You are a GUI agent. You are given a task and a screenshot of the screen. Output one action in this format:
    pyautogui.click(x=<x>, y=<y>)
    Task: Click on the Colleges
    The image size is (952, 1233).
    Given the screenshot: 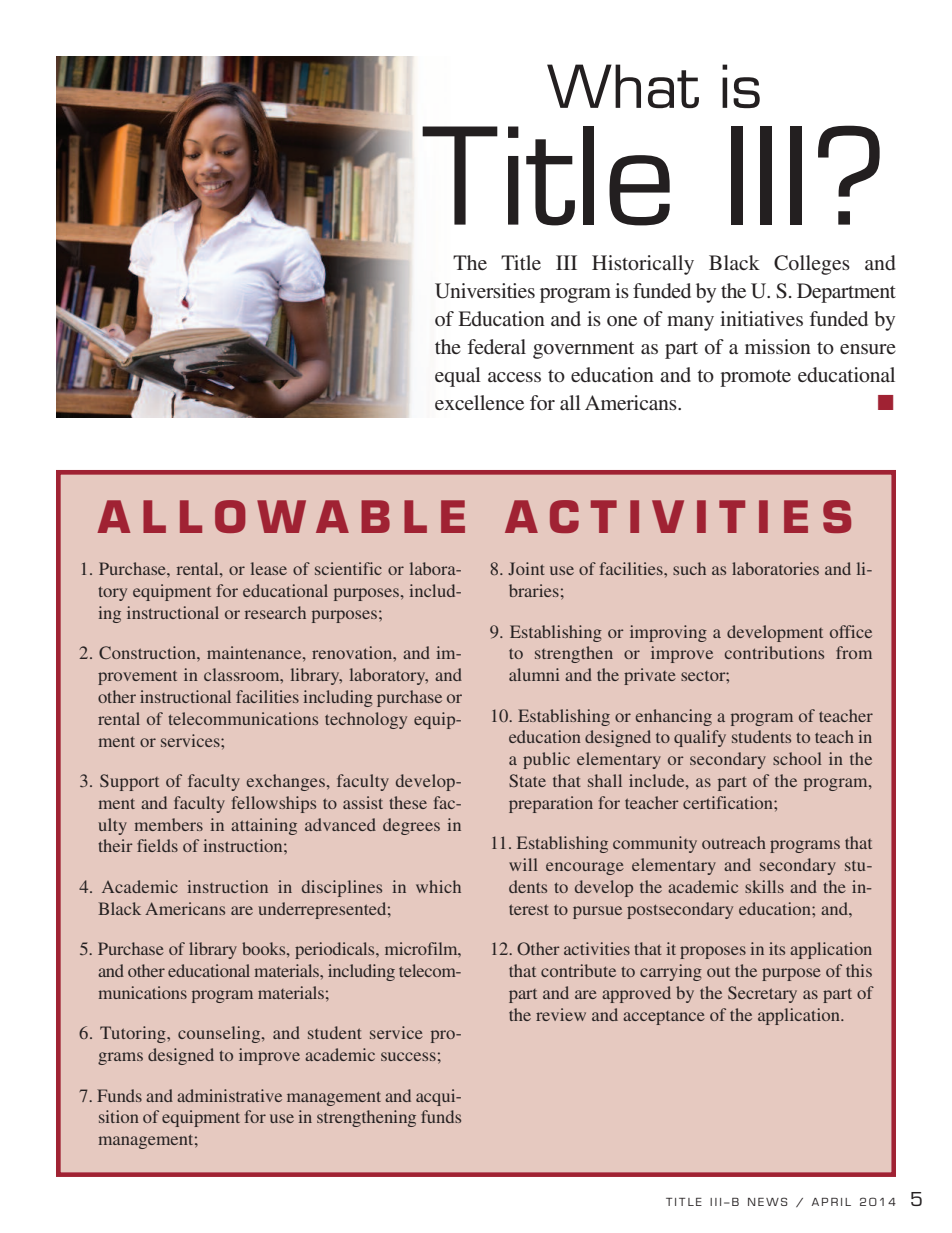 What is the action you would take?
    pyautogui.click(x=812, y=265)
